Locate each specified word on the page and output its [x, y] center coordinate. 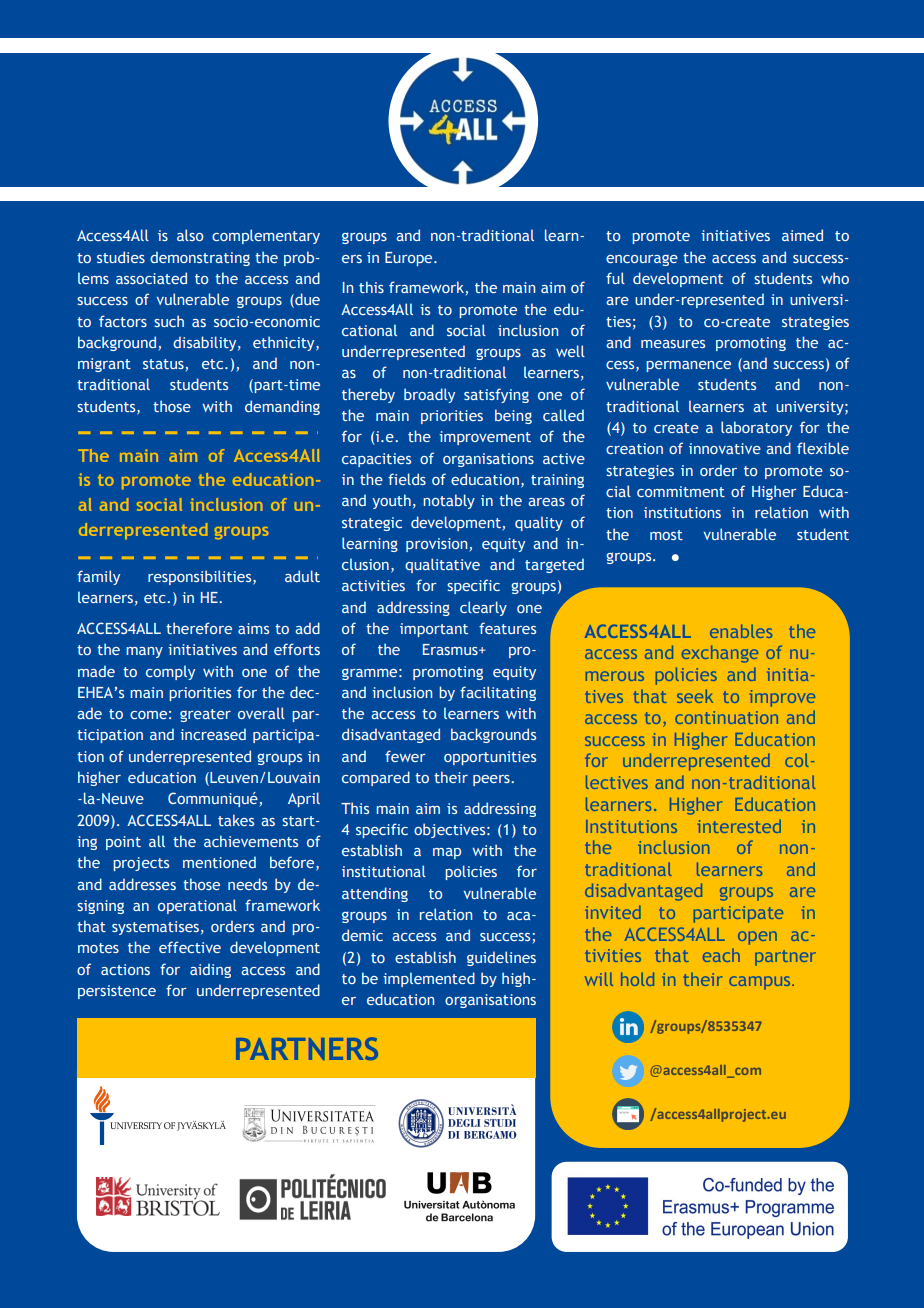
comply [170, 672]
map [447, 853]
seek [695, 696]
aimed [802, 235]
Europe [410, 259]
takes [236, 820]
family [98, 577]
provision [436, 545]
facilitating [498, 693]
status [163, 364]
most [666, 535]
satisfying [496, 395]
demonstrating [200, 258]
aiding [210, 970]
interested [739, 826]
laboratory [756, 428]
